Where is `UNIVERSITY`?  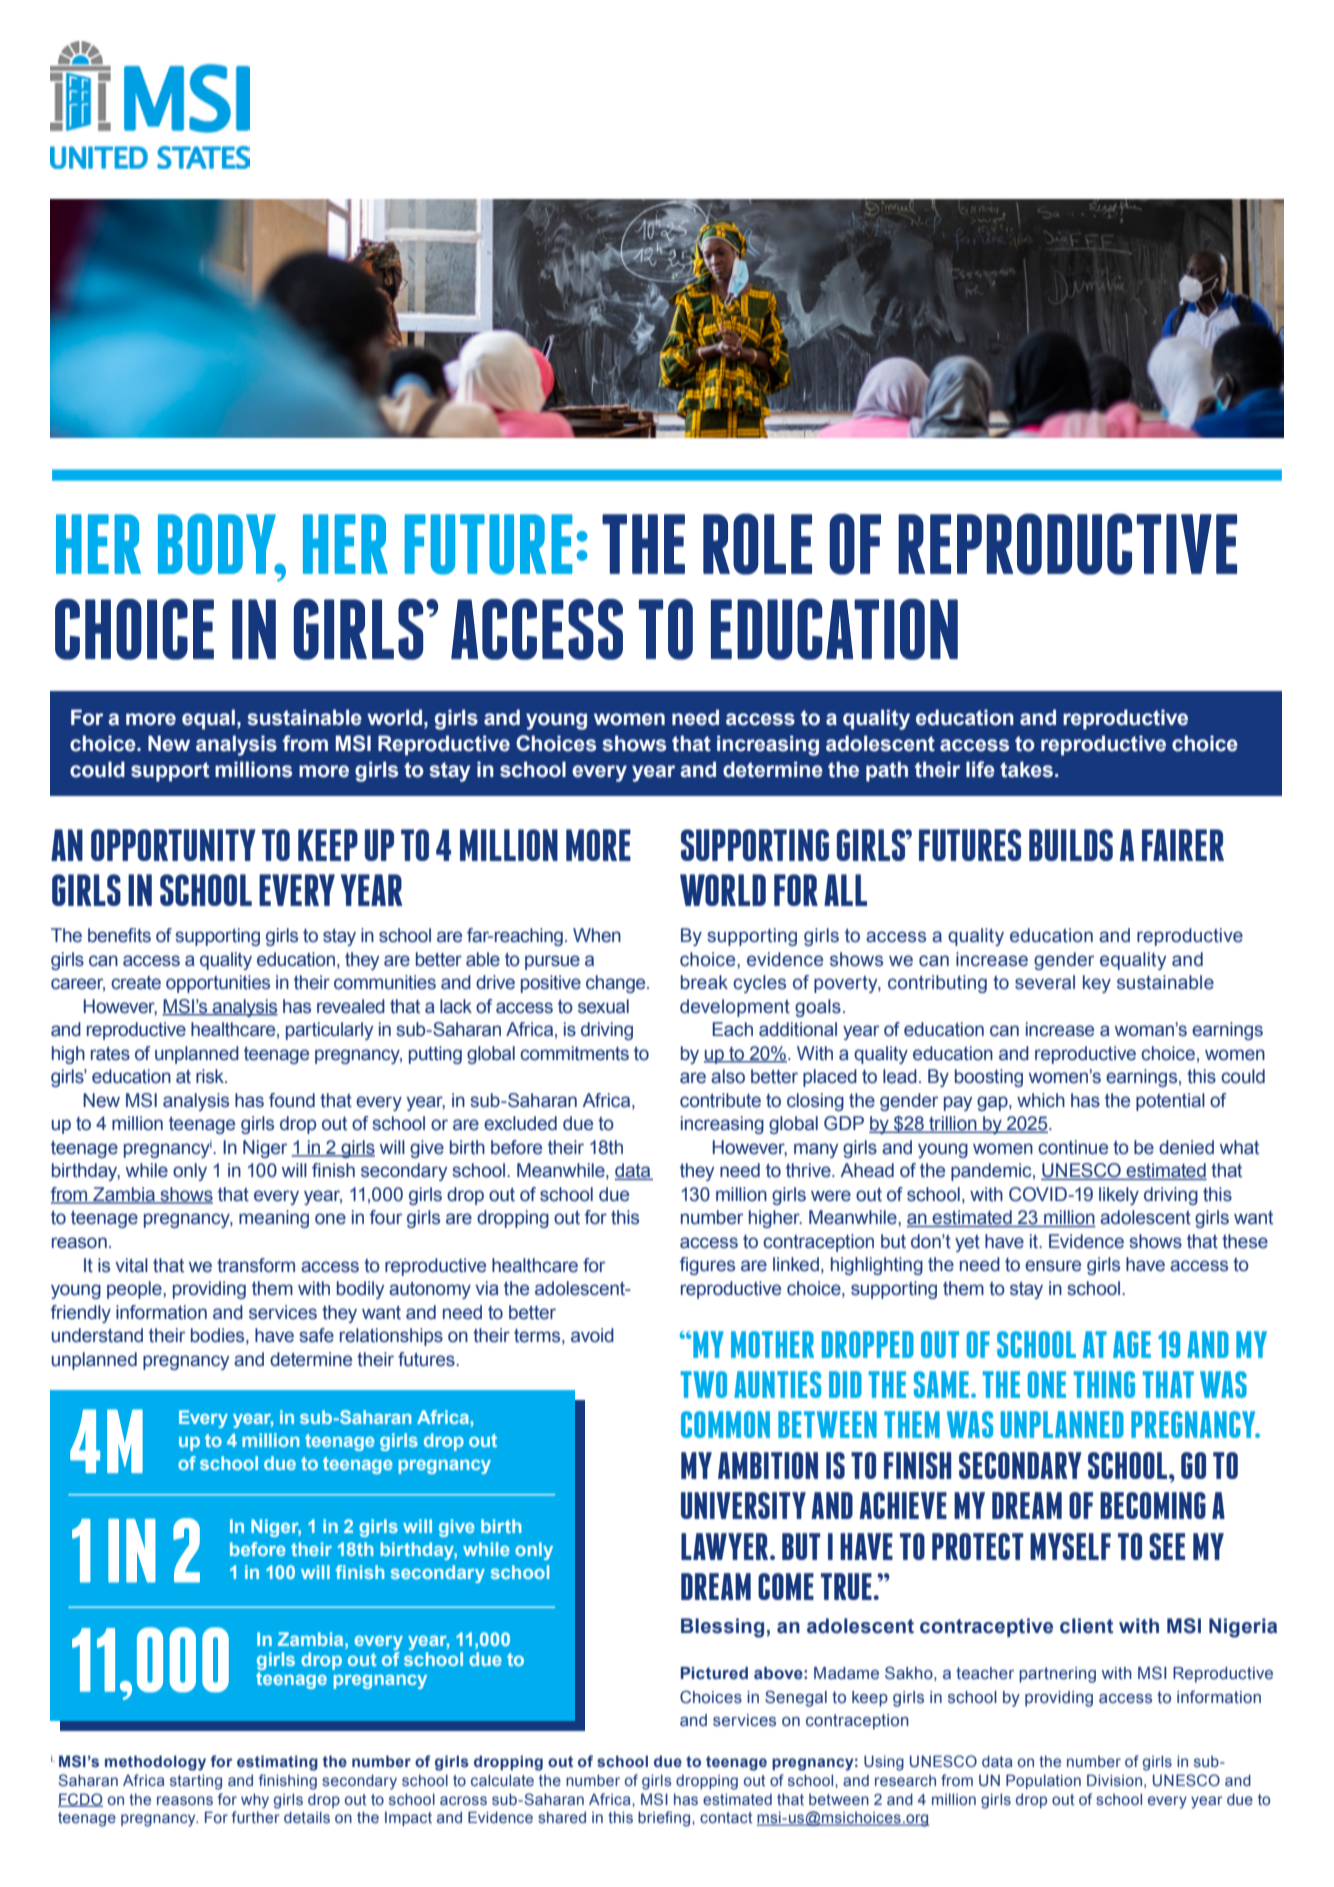
UNIVERSITY is located at coordinates (743, 1505).
